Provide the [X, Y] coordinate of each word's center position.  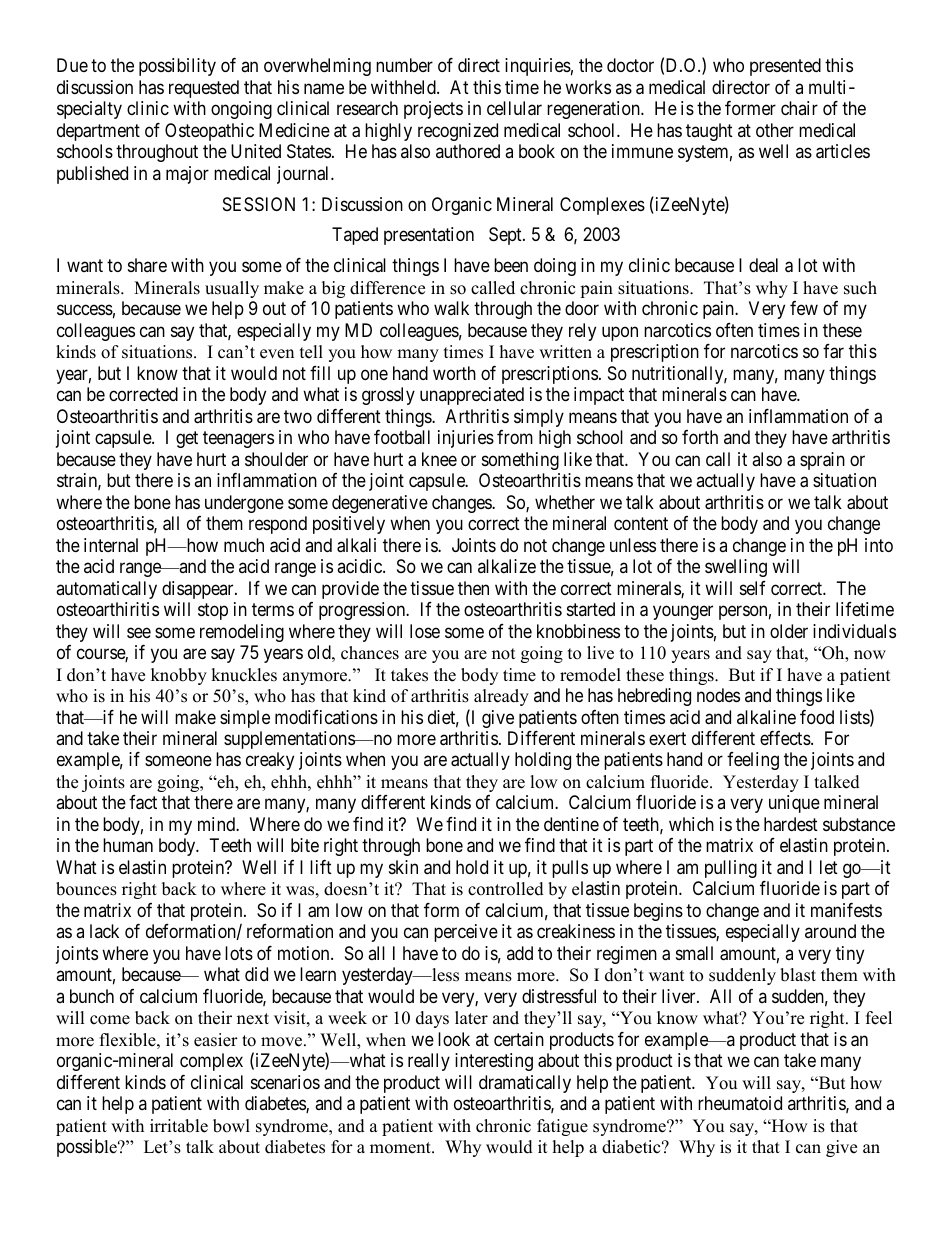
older [789, 631]
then [473, 588]
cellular [514, 108]
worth [454, 373]
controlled [506, 889]
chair [799, 108]
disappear [199, 590]
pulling [731, 869]
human [128, 845]
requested [204, 89]
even [277, 354]
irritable [179, 1126]
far [833, 351]
